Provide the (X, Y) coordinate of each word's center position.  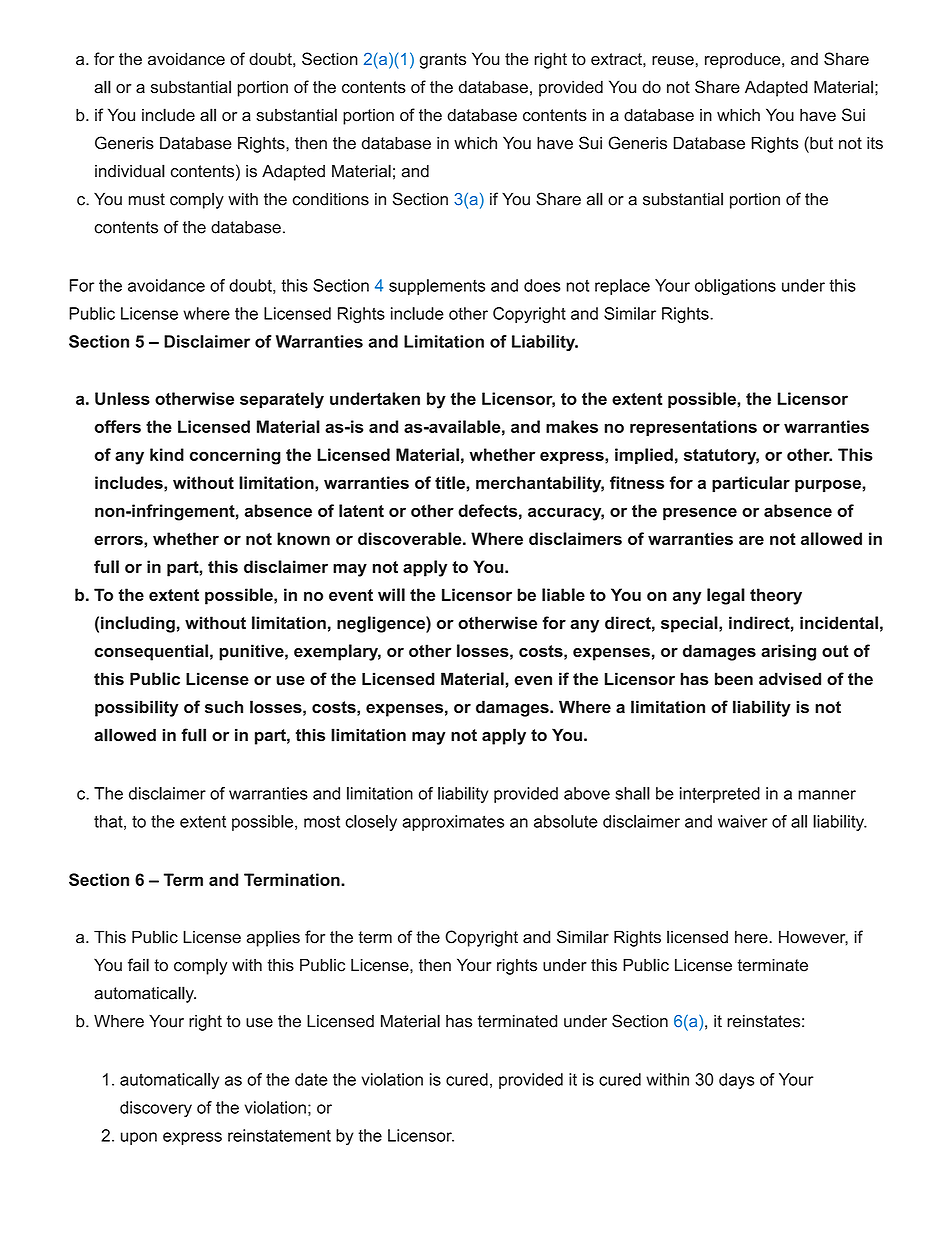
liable (563, 594)
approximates (453, 823)
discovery (156, 1109)
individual (130, 171)
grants (443, 61)
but (820, 143)
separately (282, 400)
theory (776, 596)
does (542, 285)
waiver (743, 821)
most (322, 822)
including (138, 624)
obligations (735, 287)
